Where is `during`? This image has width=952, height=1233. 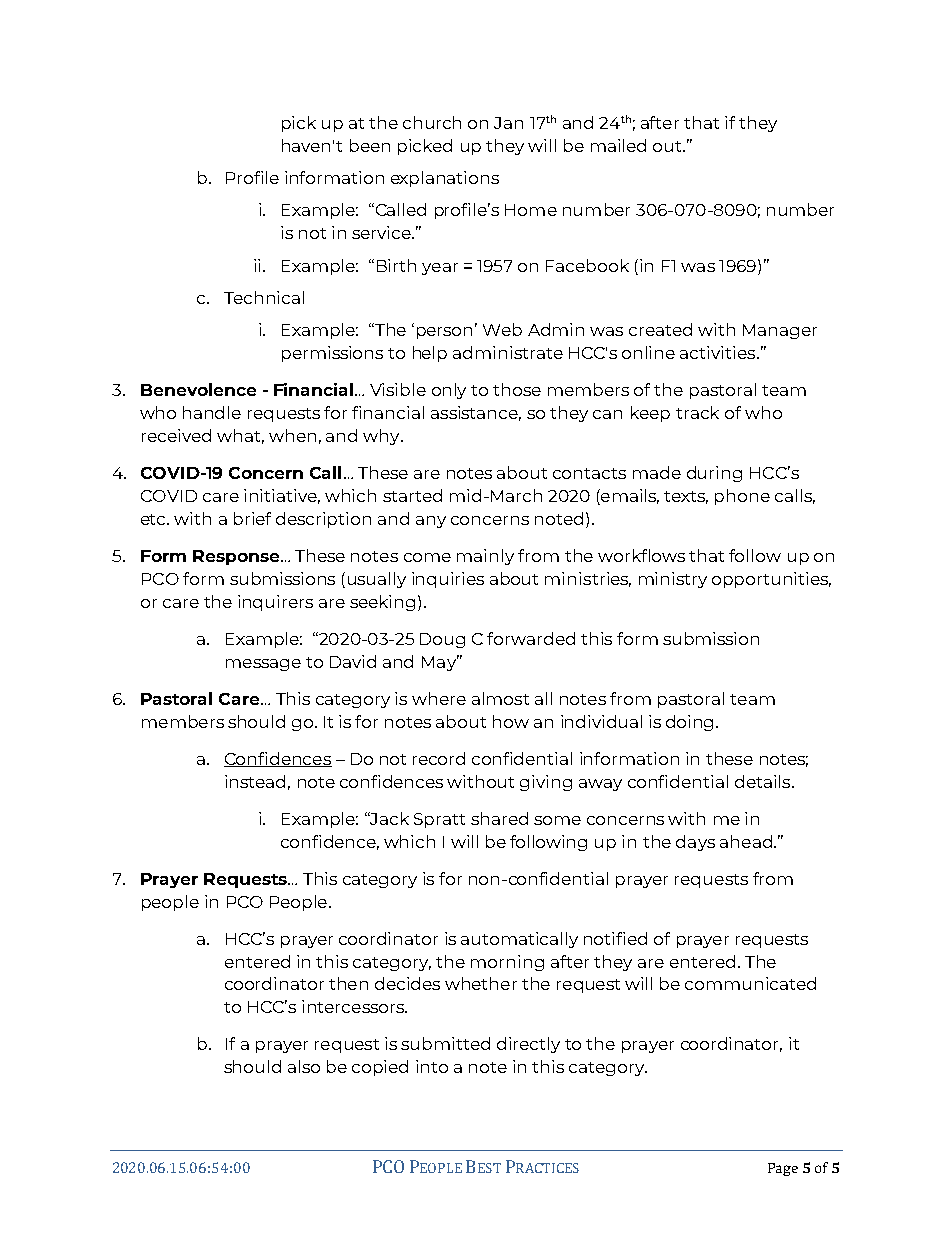
during is located at coordinates (714, 474).
